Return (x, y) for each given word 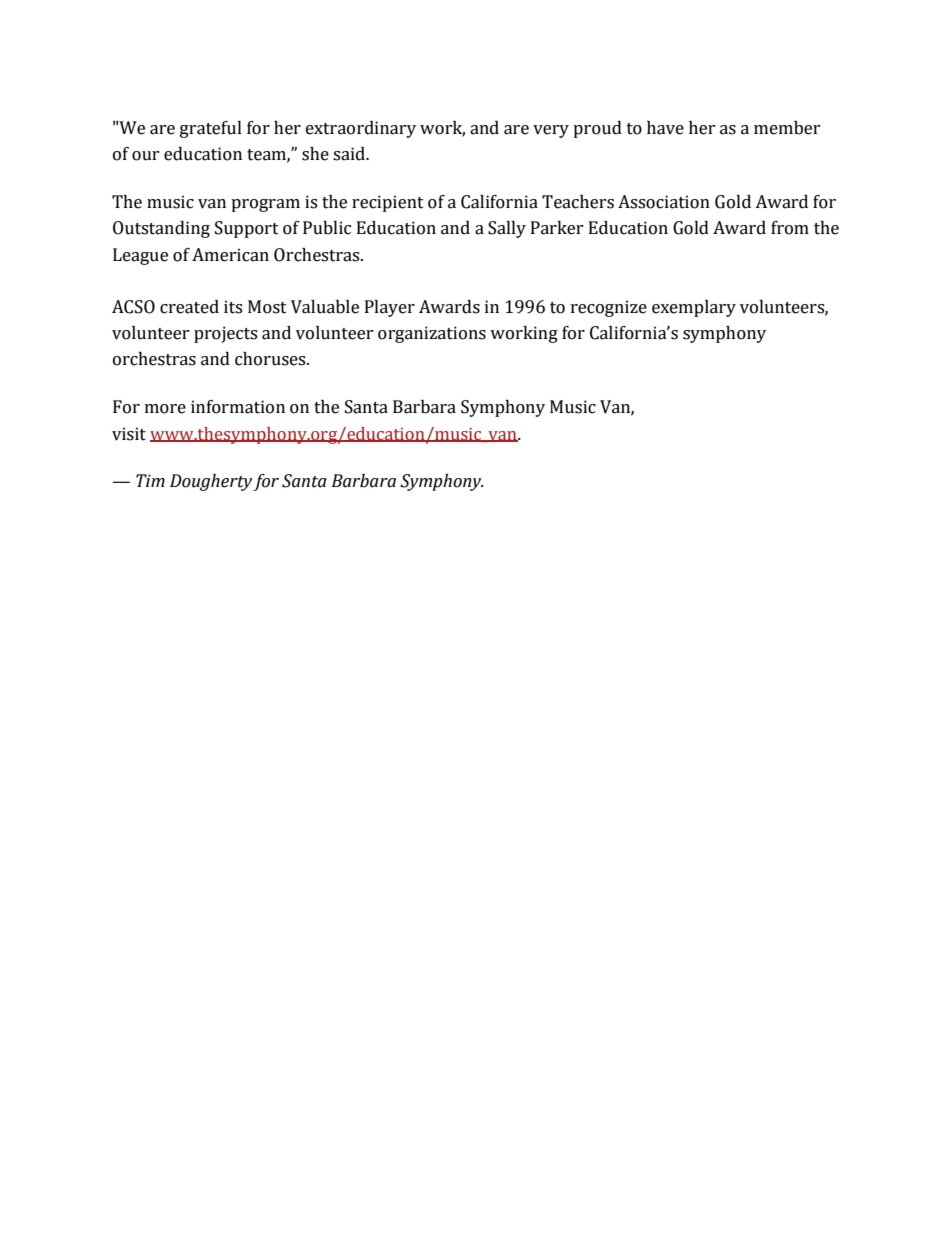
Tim (150, 480)
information (238, 407)
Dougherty (211, 482)
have (665, 128)
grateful (211, 129)
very (551, 131)
